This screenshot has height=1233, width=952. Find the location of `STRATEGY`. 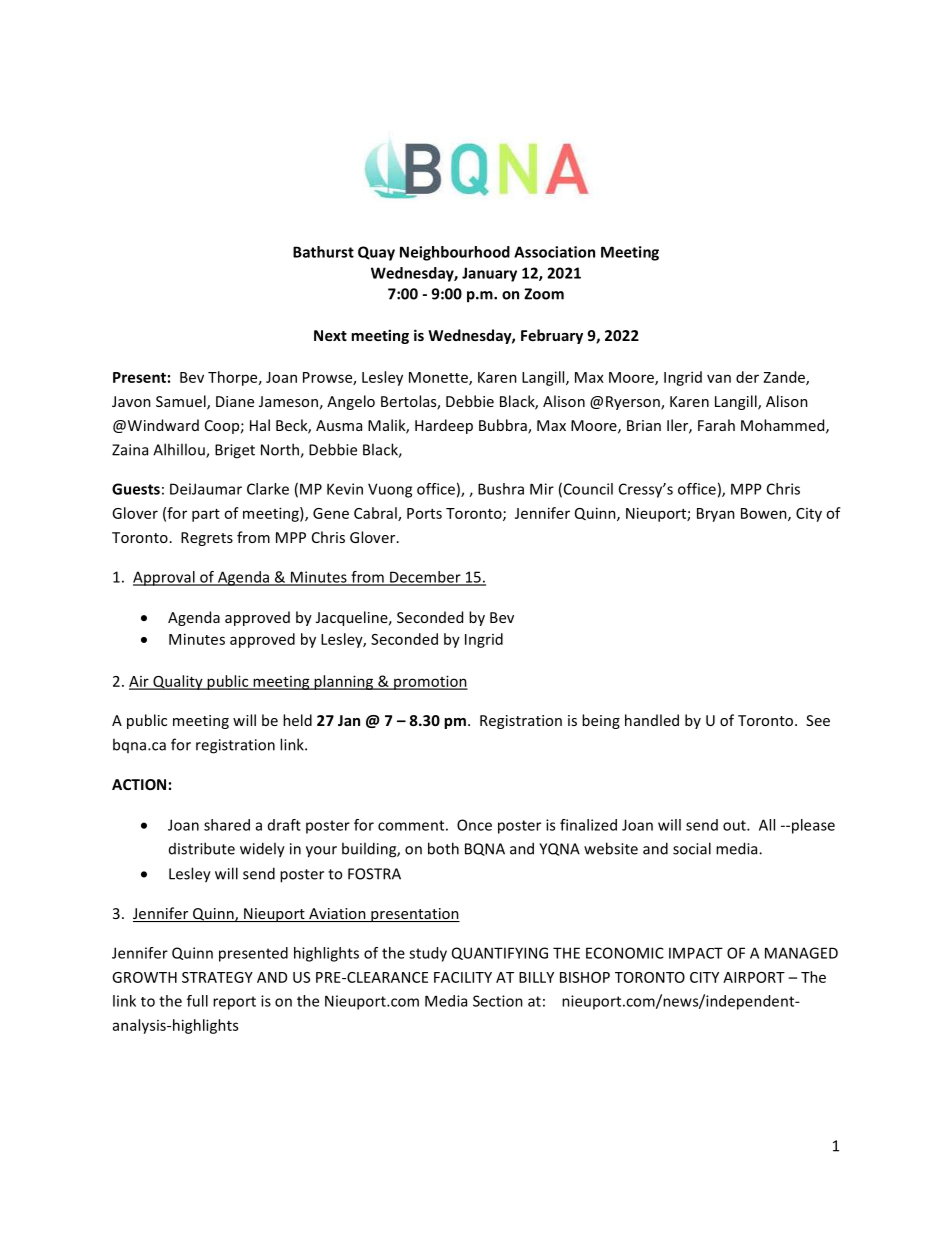

STRATEGY is located at coordinates (217, 977).
